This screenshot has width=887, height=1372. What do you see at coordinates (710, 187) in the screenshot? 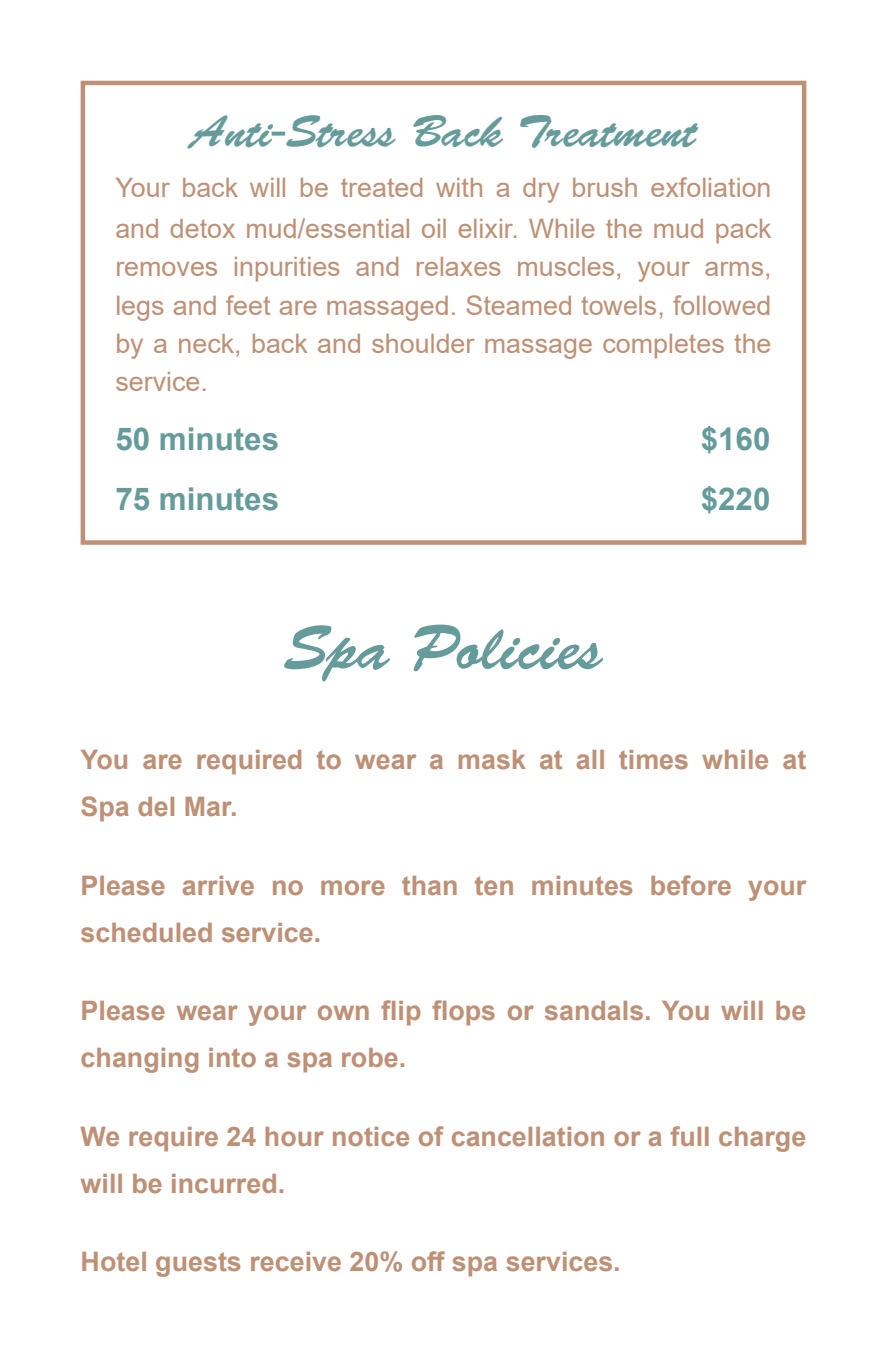
I see `exfoliation` at bounding box center [710, 187].
